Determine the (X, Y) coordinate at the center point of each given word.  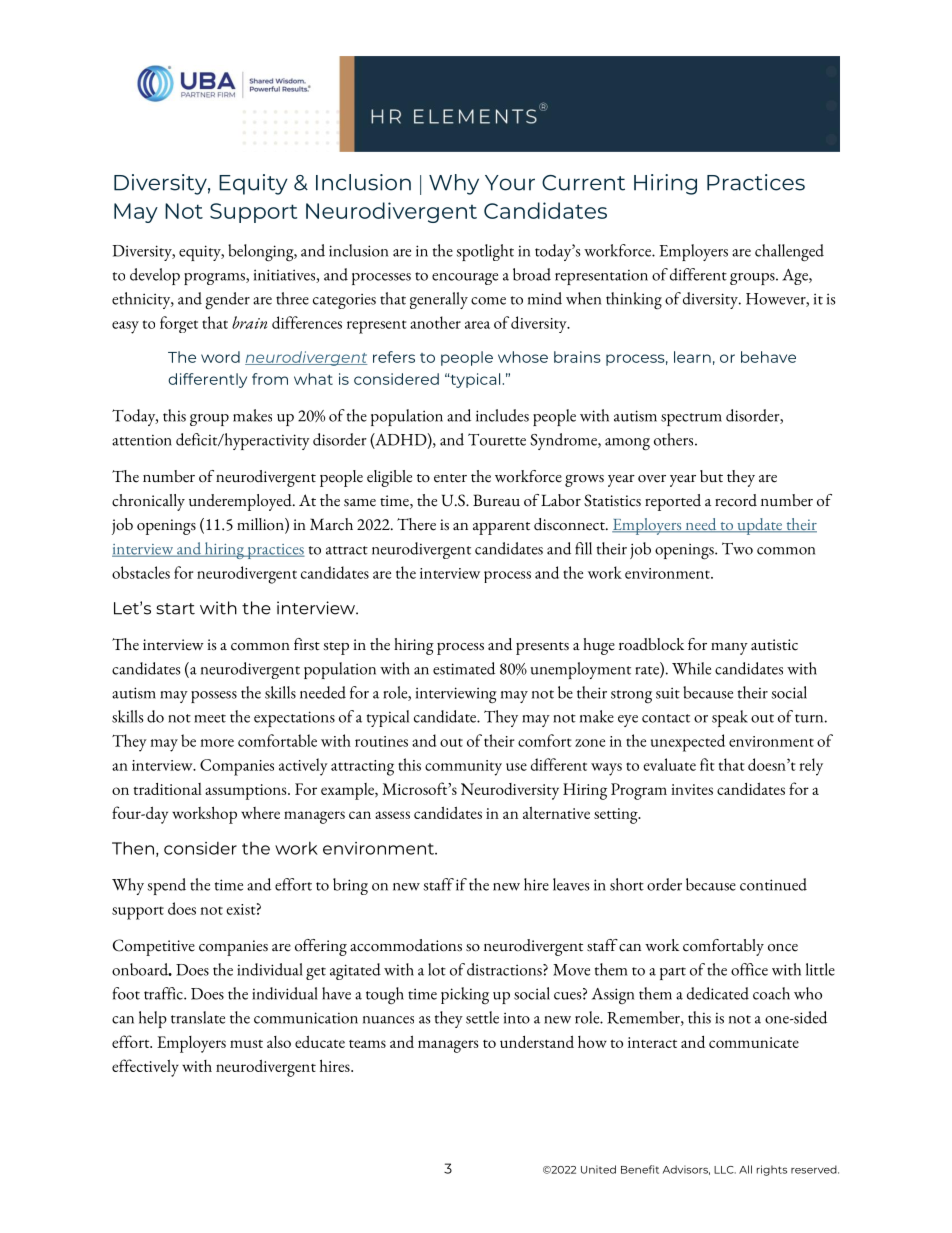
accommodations (406, 945)
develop (155, 276)
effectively (145, 1068)
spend (167, 886)
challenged (789, 253)
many (729, 649)
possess (214, 697)
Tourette (497, 439)
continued (773, 884)
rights (772, 1170)
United (598, 1169)
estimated (464, 668)
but (711, 476)
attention (142, 440)
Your (510, 183)
